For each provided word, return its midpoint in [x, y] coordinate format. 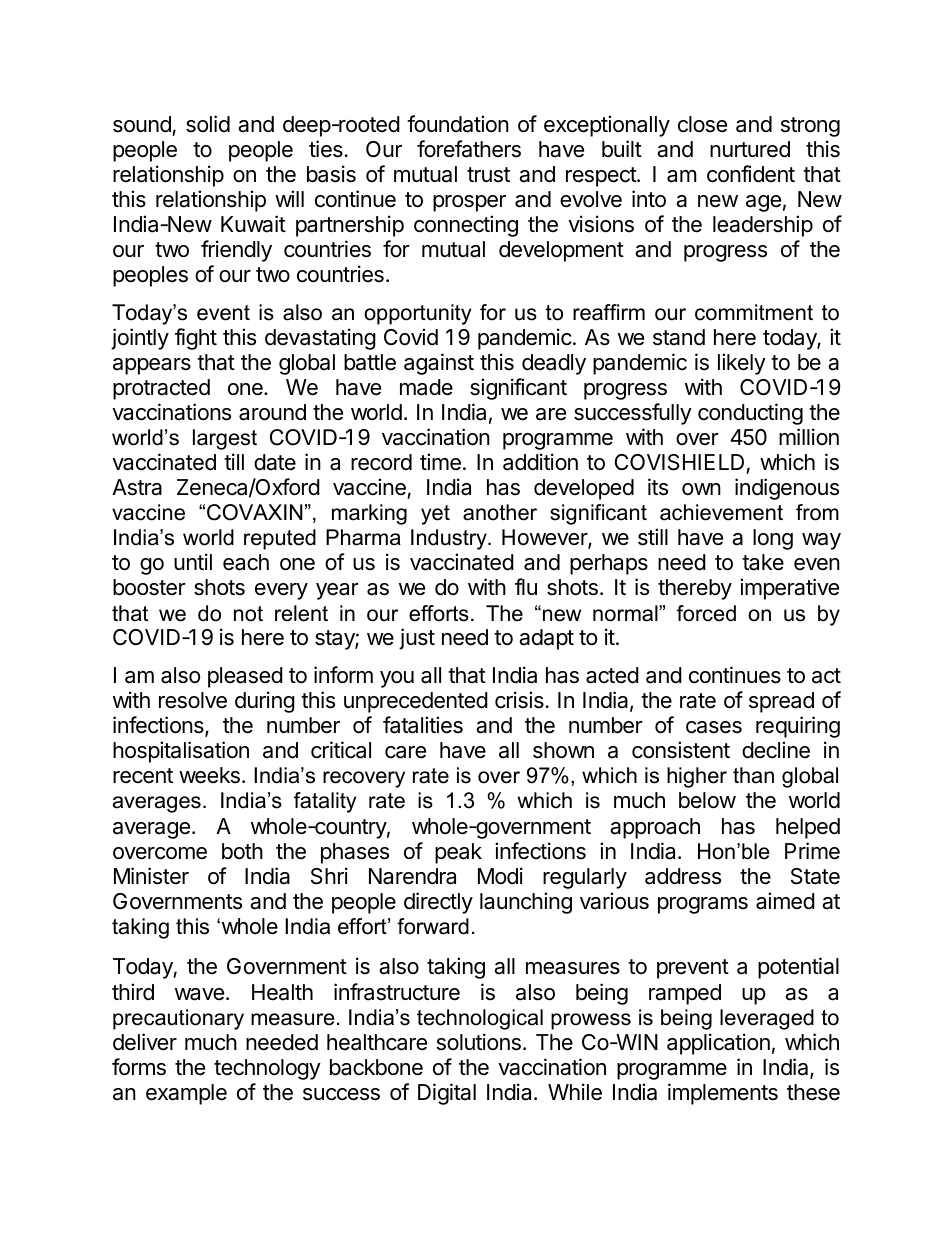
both [242, 851]
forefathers [469, 149]
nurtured [750, 149]
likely [742, 364]
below [707, 800]
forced [706, 613]
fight [196, 339]
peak [458, 853]
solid [208, 124]
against [439, 364]
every [281, 591]
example [186, 1094]
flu [526, 586]
